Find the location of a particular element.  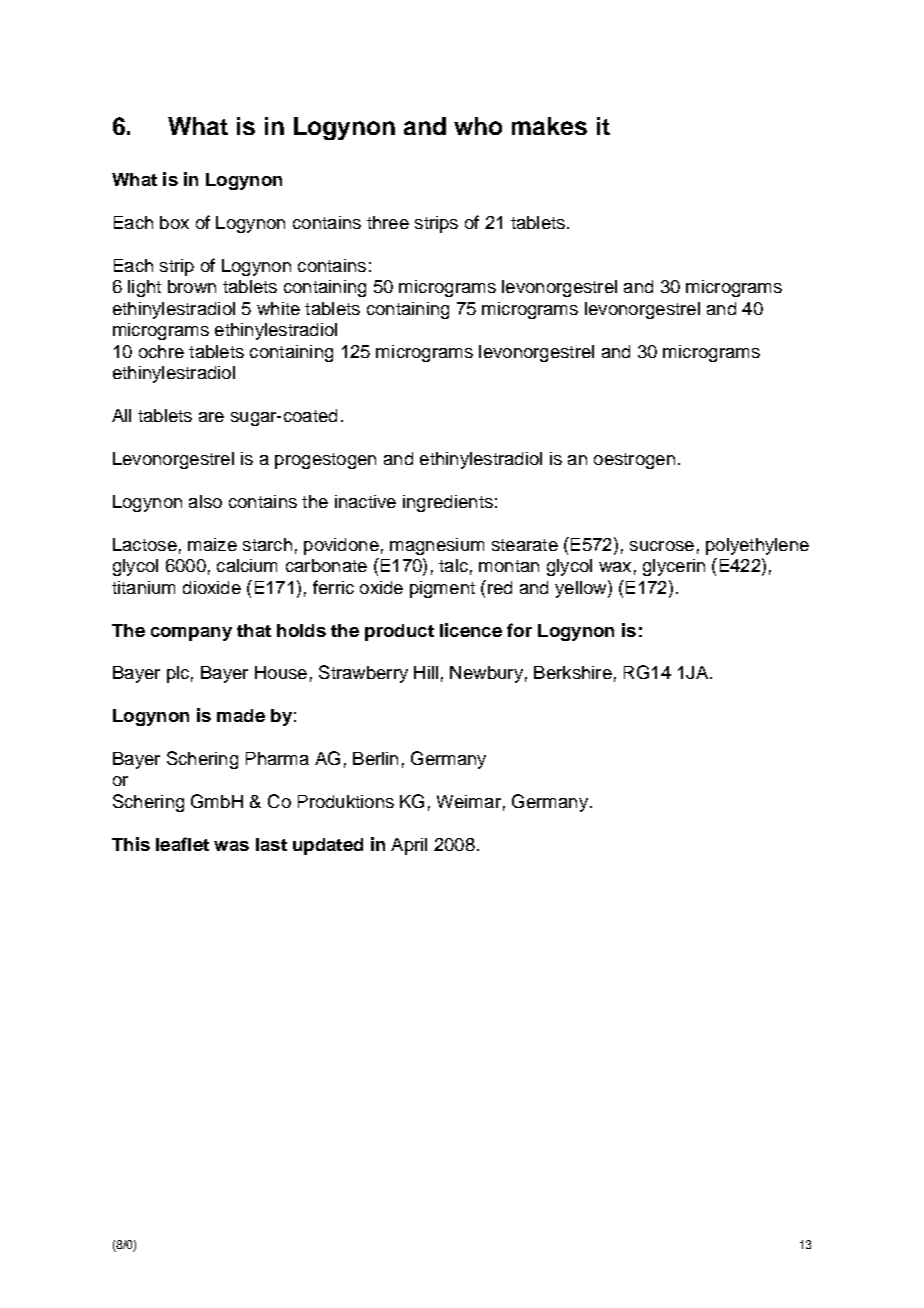

maize is located at coordinates (212, 544).
